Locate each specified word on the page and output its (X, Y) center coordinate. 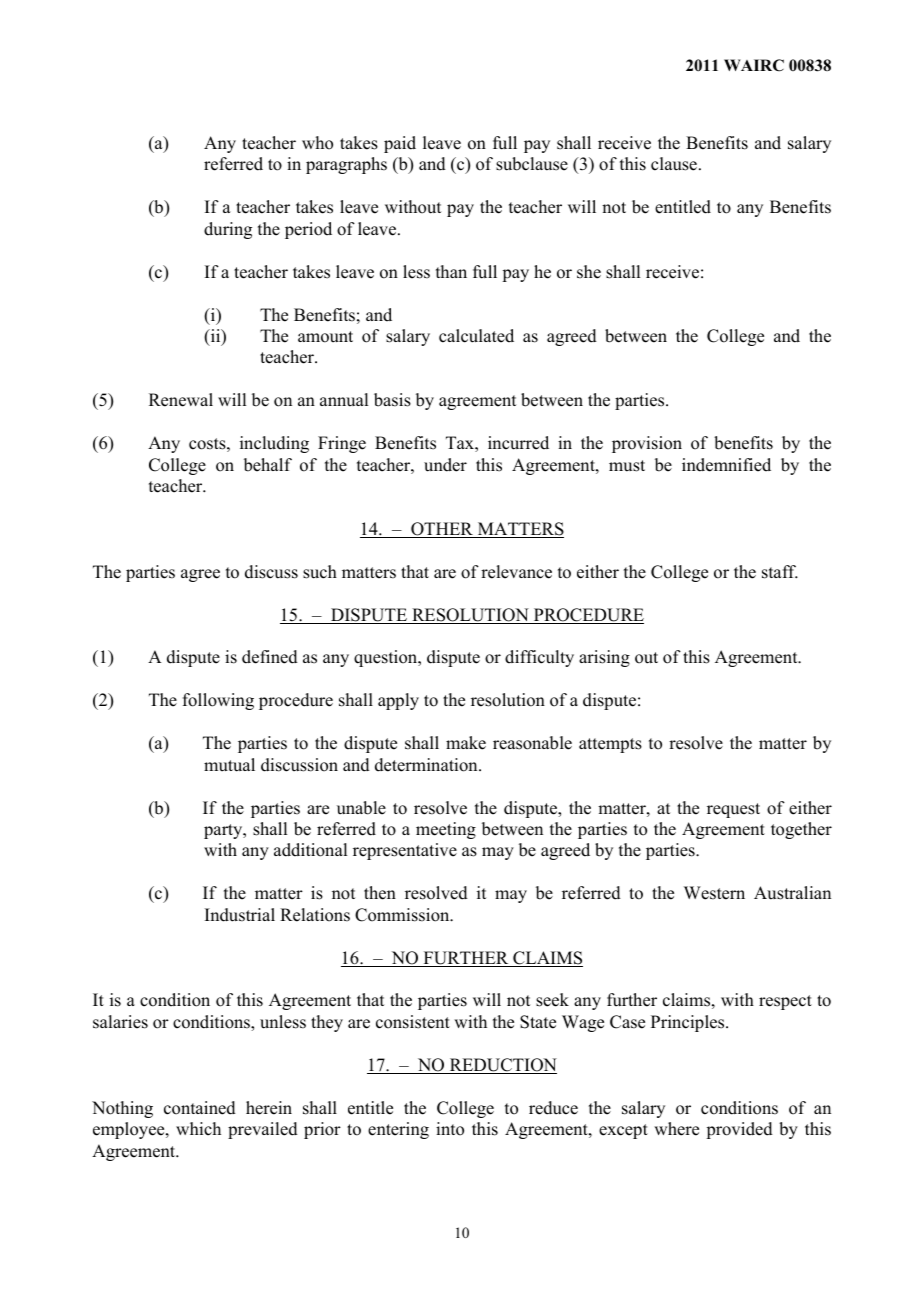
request (733, 810)
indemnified (726, 465)
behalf (268, 465)
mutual (229, 765)
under (445, 465)
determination (427, 765)
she (589, 272)
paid (400, 144)
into (450, 1129)
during (228, 230)
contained (200, 1108)
